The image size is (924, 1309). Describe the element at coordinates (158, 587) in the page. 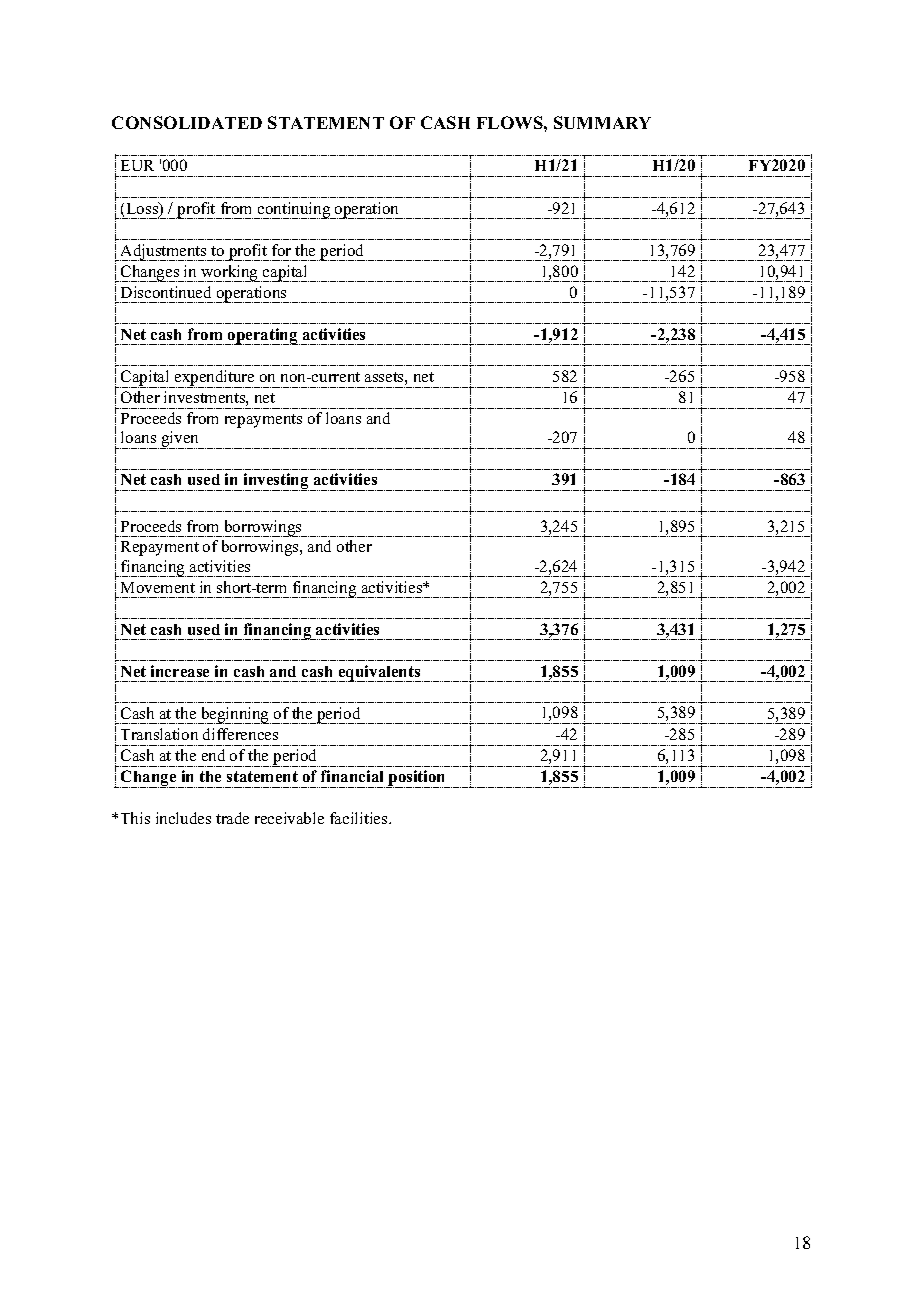

I see `Movement` at that location.
